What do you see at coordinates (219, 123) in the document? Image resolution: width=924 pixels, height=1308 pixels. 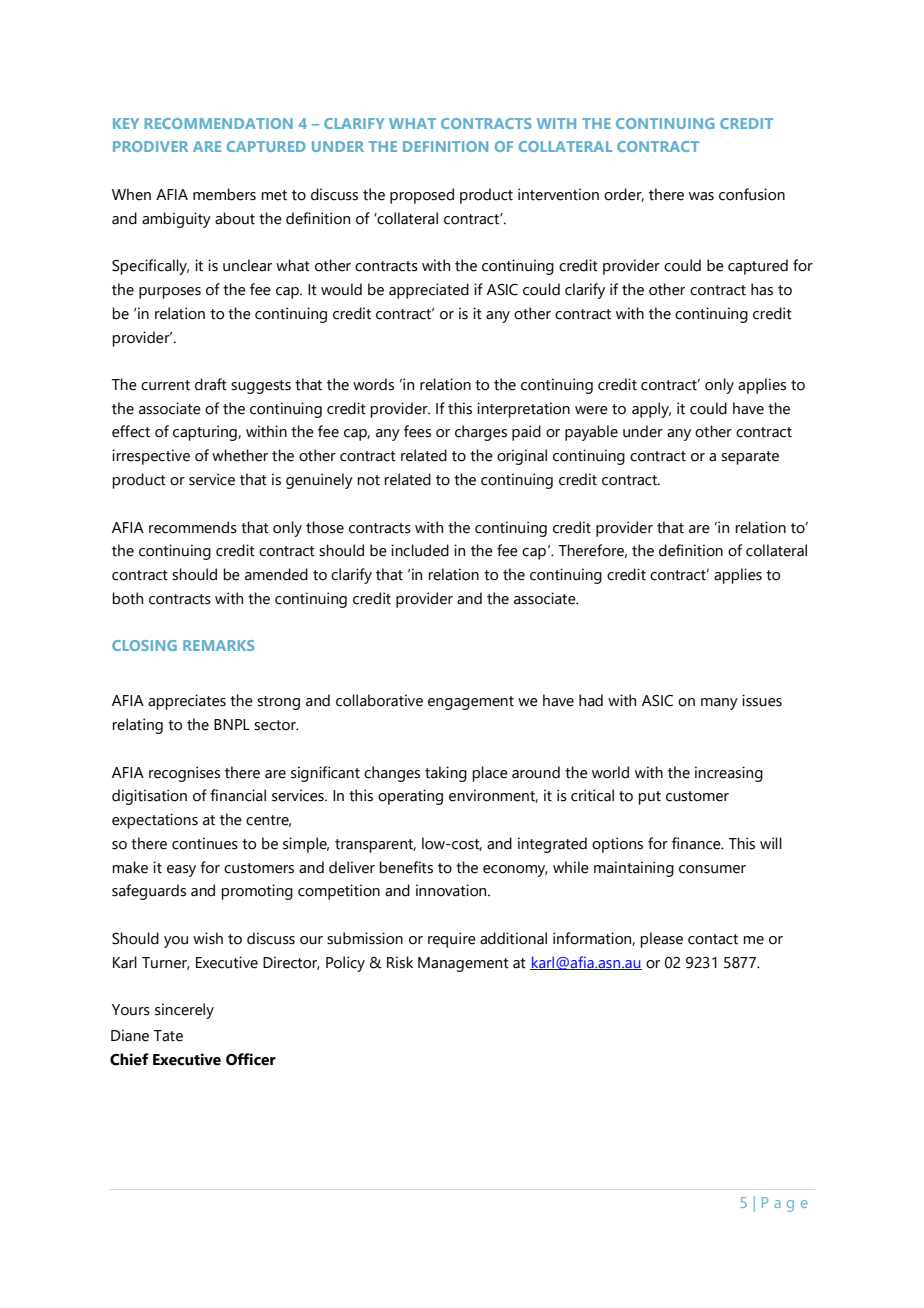 I see `RECOMMENDATION` at bounding box center [219, 123].
